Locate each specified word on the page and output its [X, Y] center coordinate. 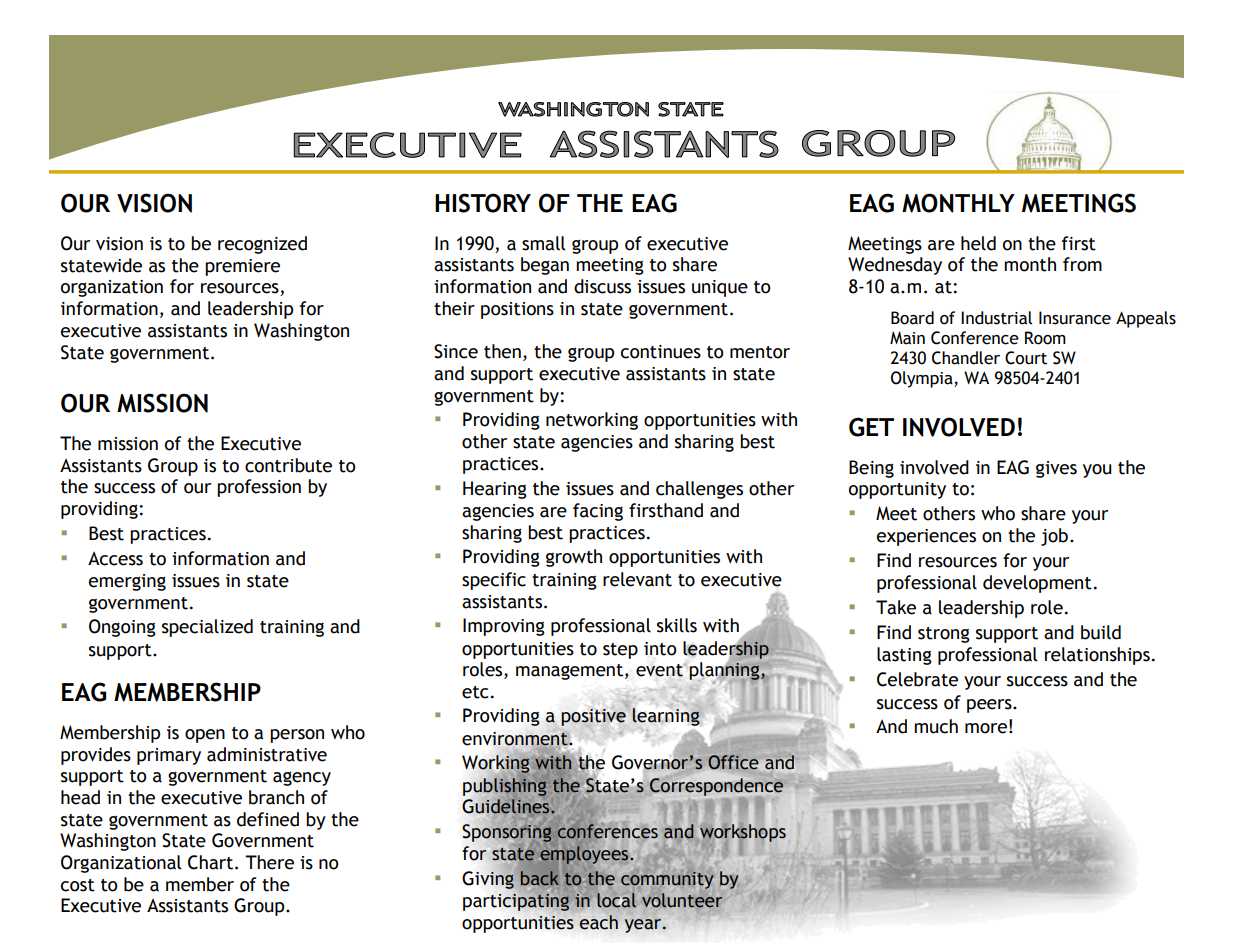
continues [661, 352]
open [205, 736]
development [1037, 584]
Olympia [923, 379]
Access [115, 559]
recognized [262, 245]
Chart [212, 862]
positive [594, 717]
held [978, 243]
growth [574, 558]
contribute [288, 465]
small [543, 243]
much [936, 726]
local [616, 900]
